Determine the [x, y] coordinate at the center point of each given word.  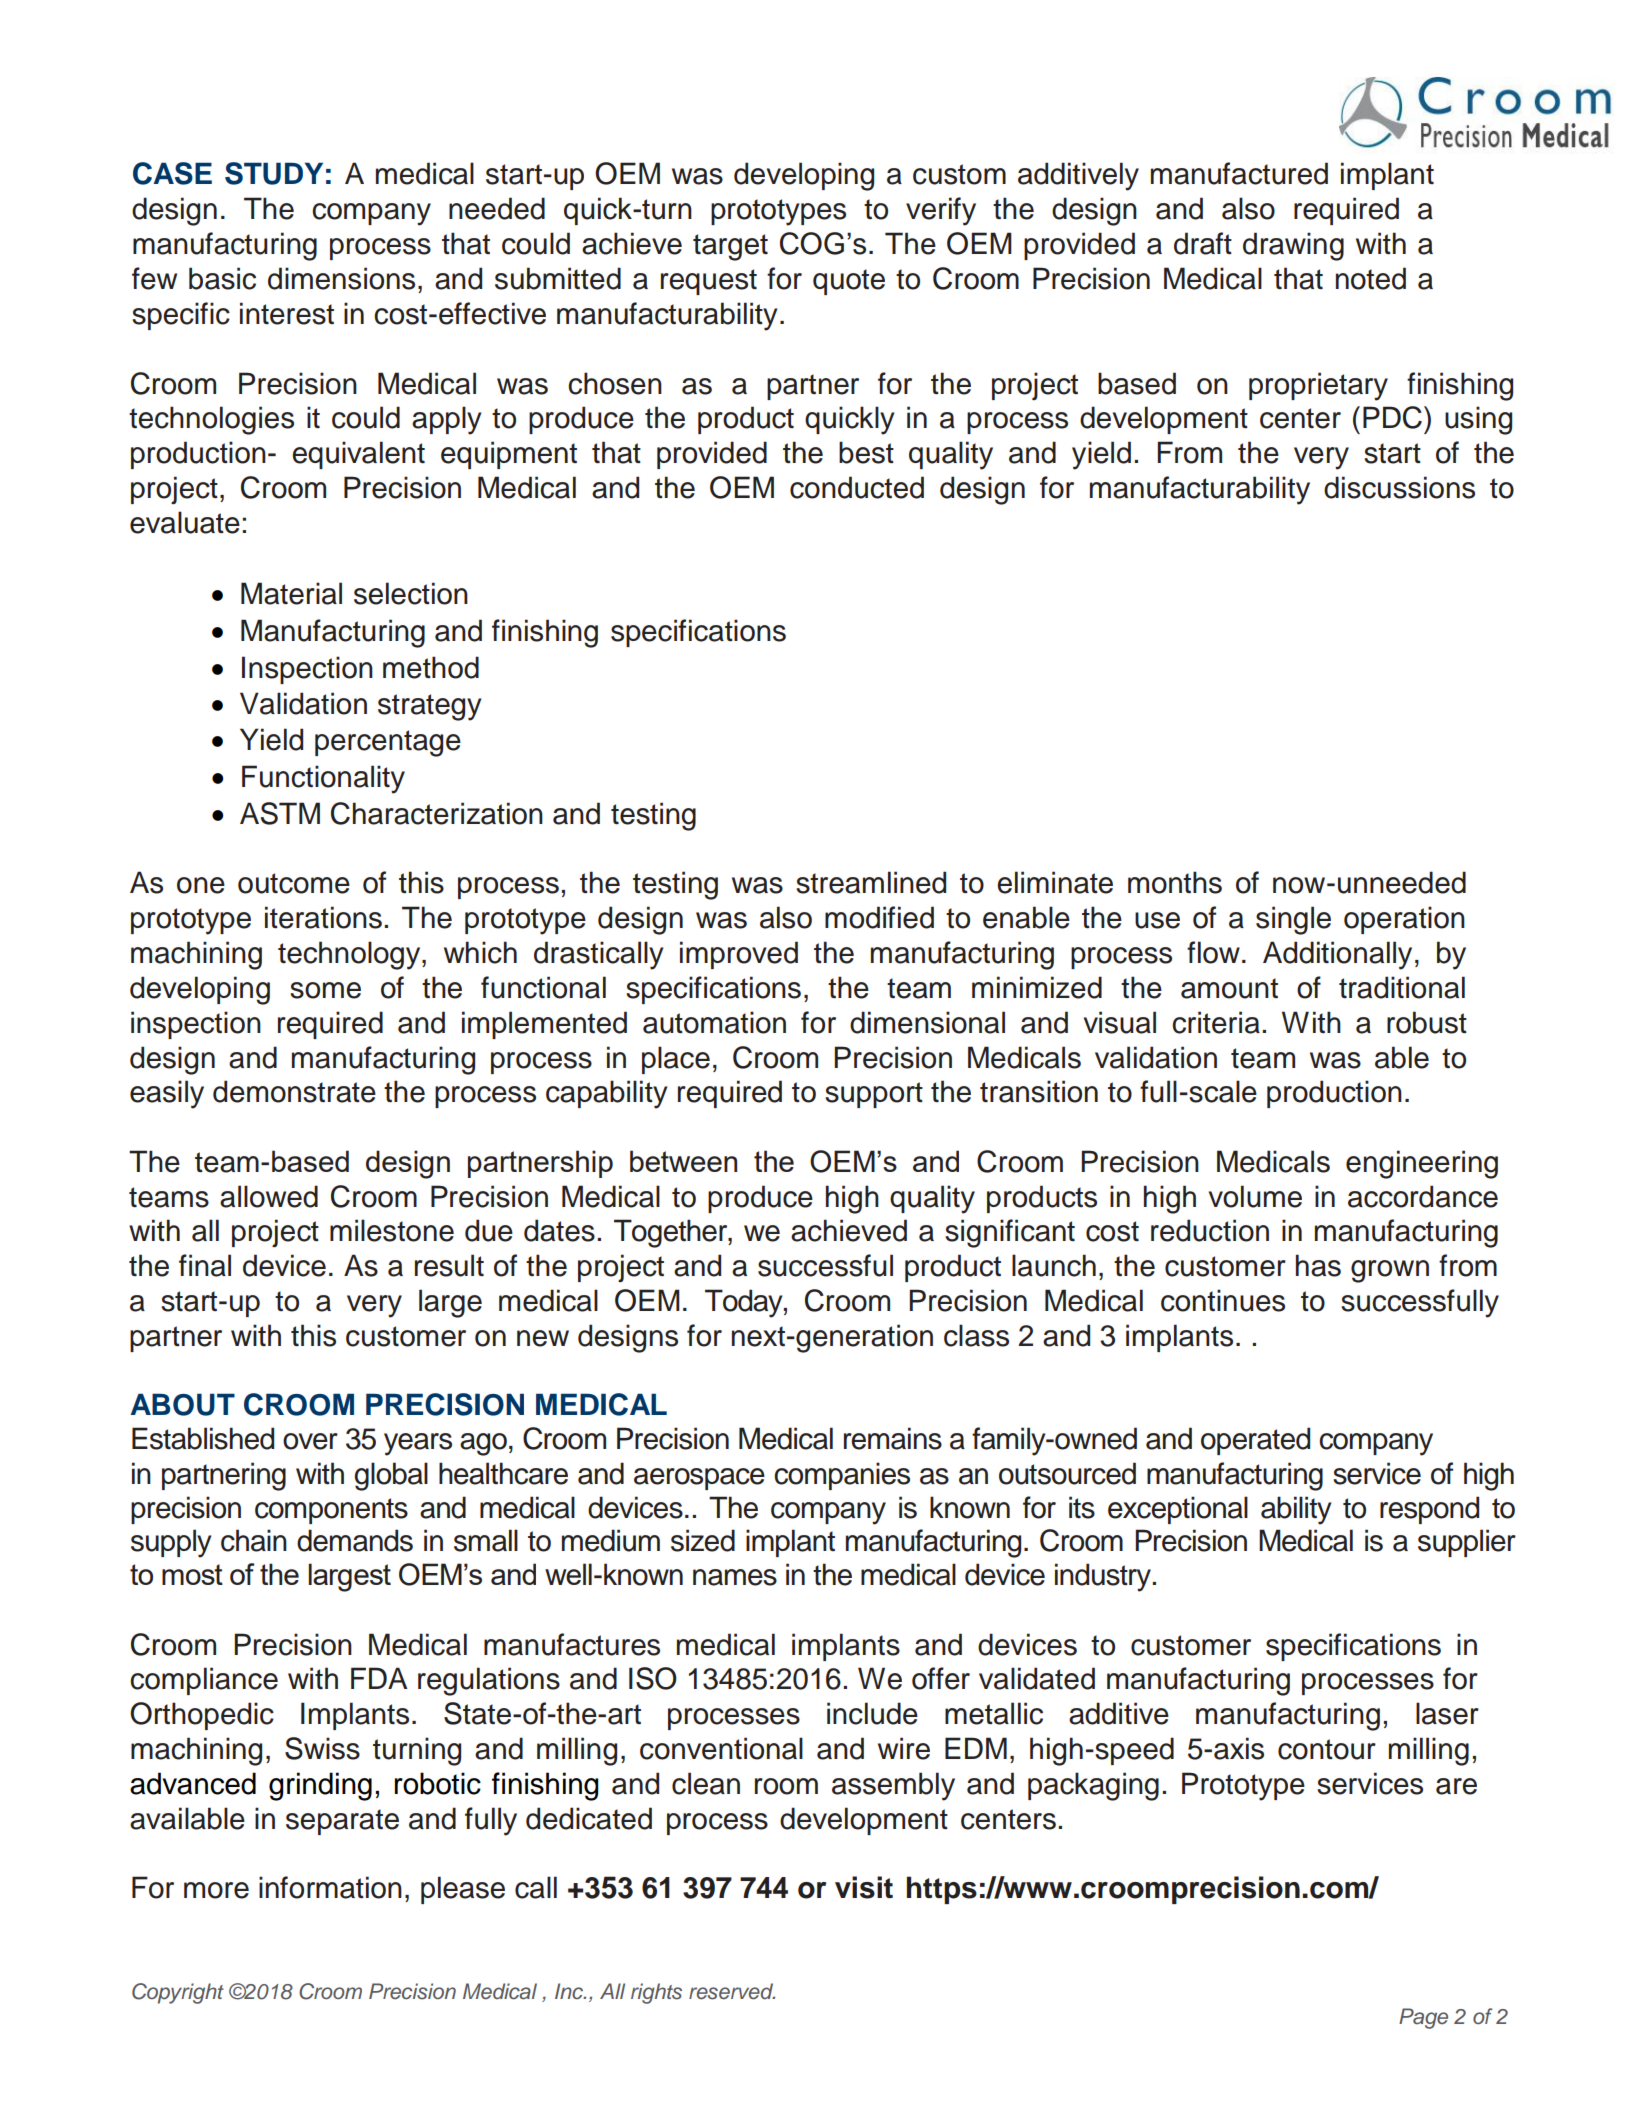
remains [893, 1438]
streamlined [871, 882]
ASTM [280, 813]
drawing [1293, 246]
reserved [732, 1991]
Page [1423, 2018]
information [330, 1887]
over [310, 1441]
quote [849, 282]
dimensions [341, 278]
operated [1255, 1441]
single [1293, 920]
